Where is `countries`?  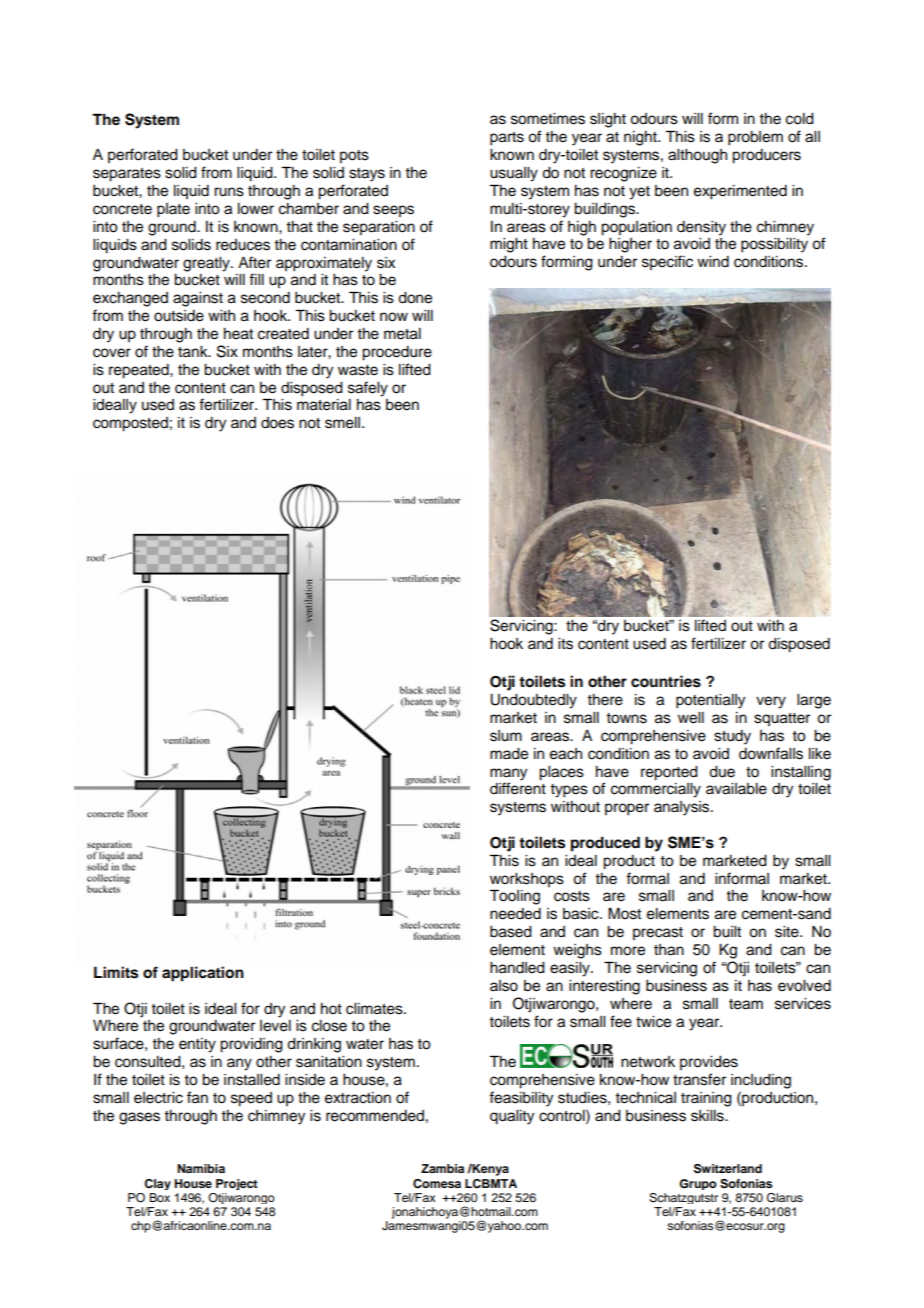
countries is located at coordinates (666, 681).
